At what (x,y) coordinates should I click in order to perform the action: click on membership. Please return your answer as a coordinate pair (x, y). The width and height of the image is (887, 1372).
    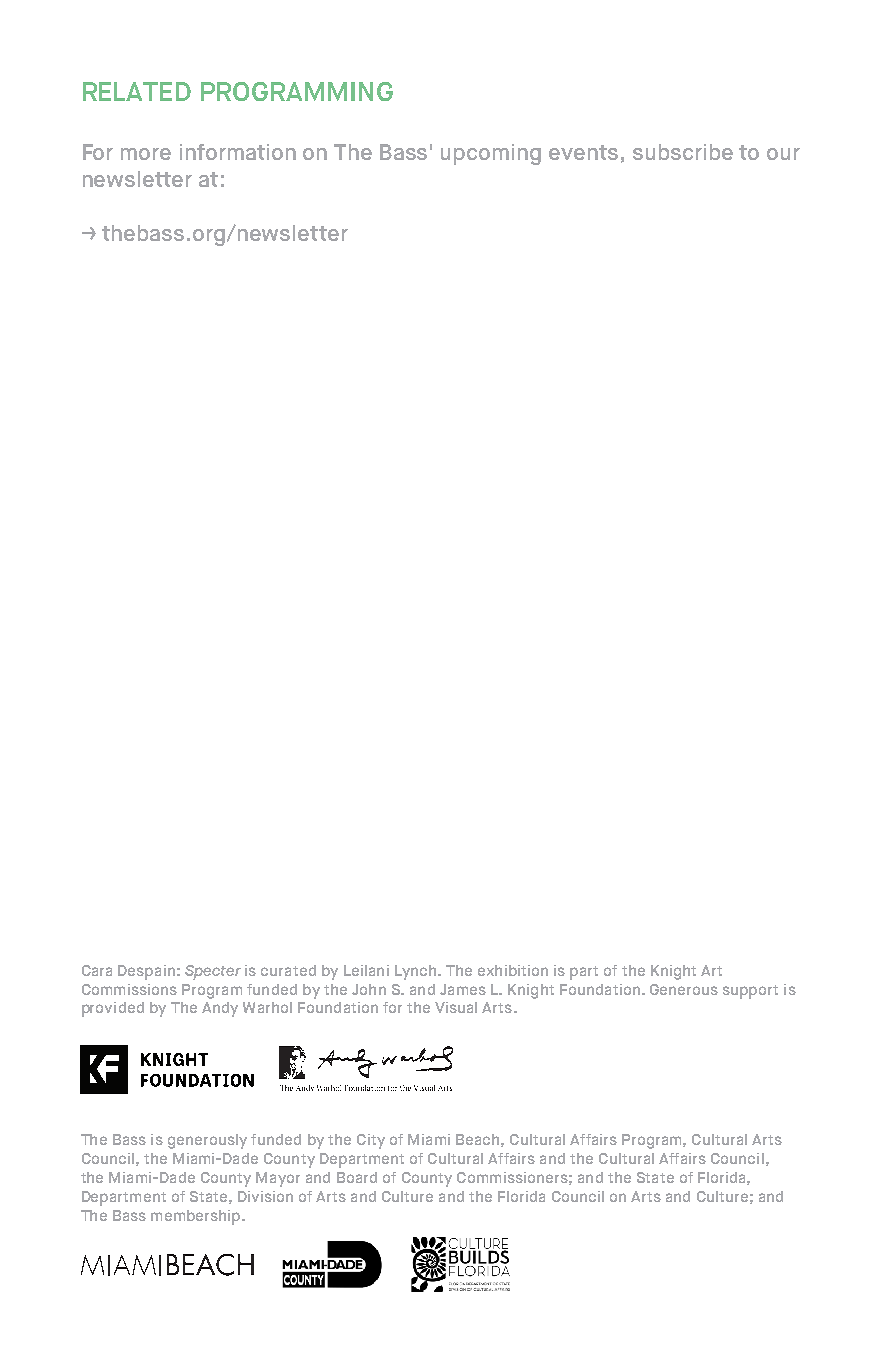
    Looking at the image, I should click on (197, 1217).
